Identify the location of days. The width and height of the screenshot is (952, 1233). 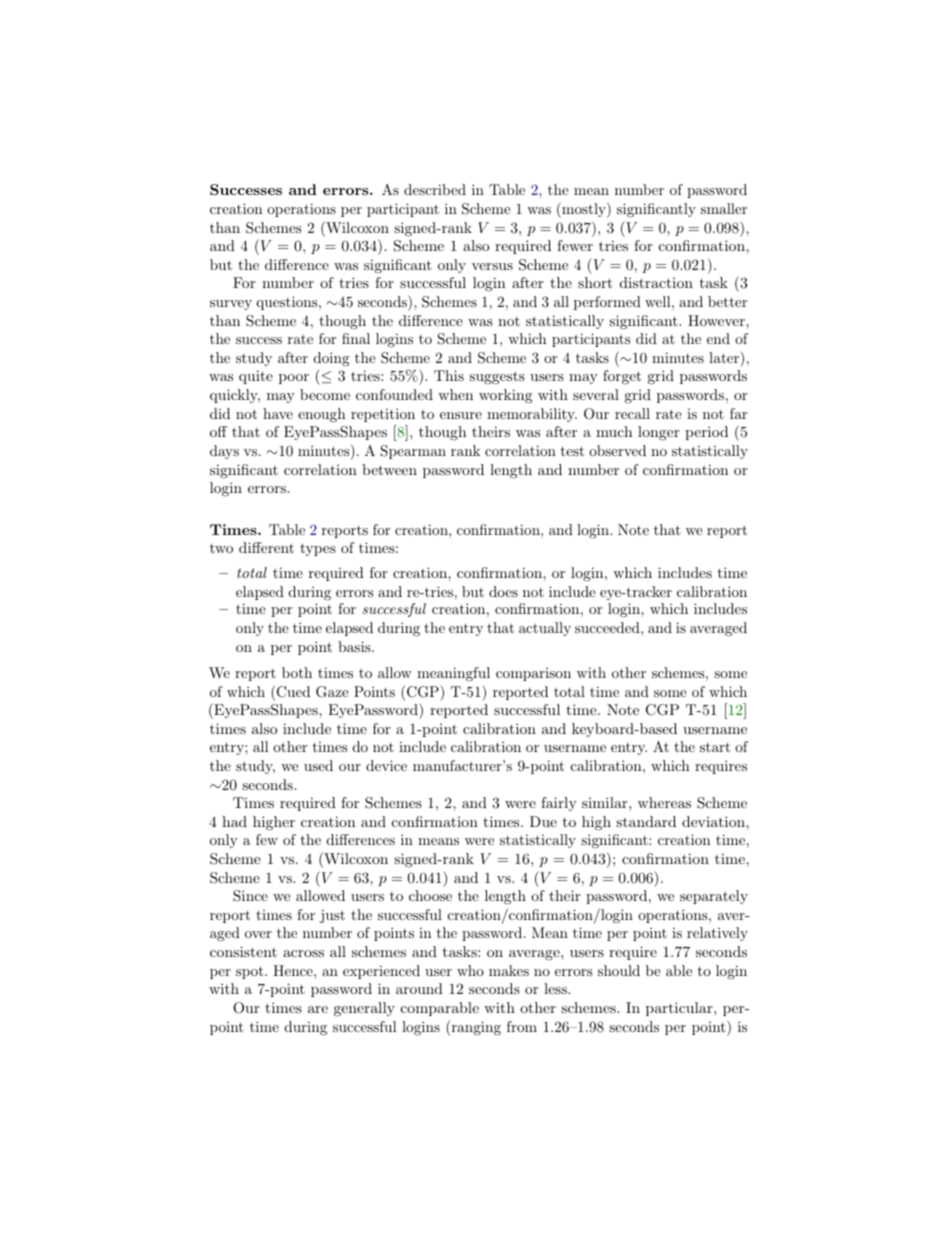
(224, 452).
